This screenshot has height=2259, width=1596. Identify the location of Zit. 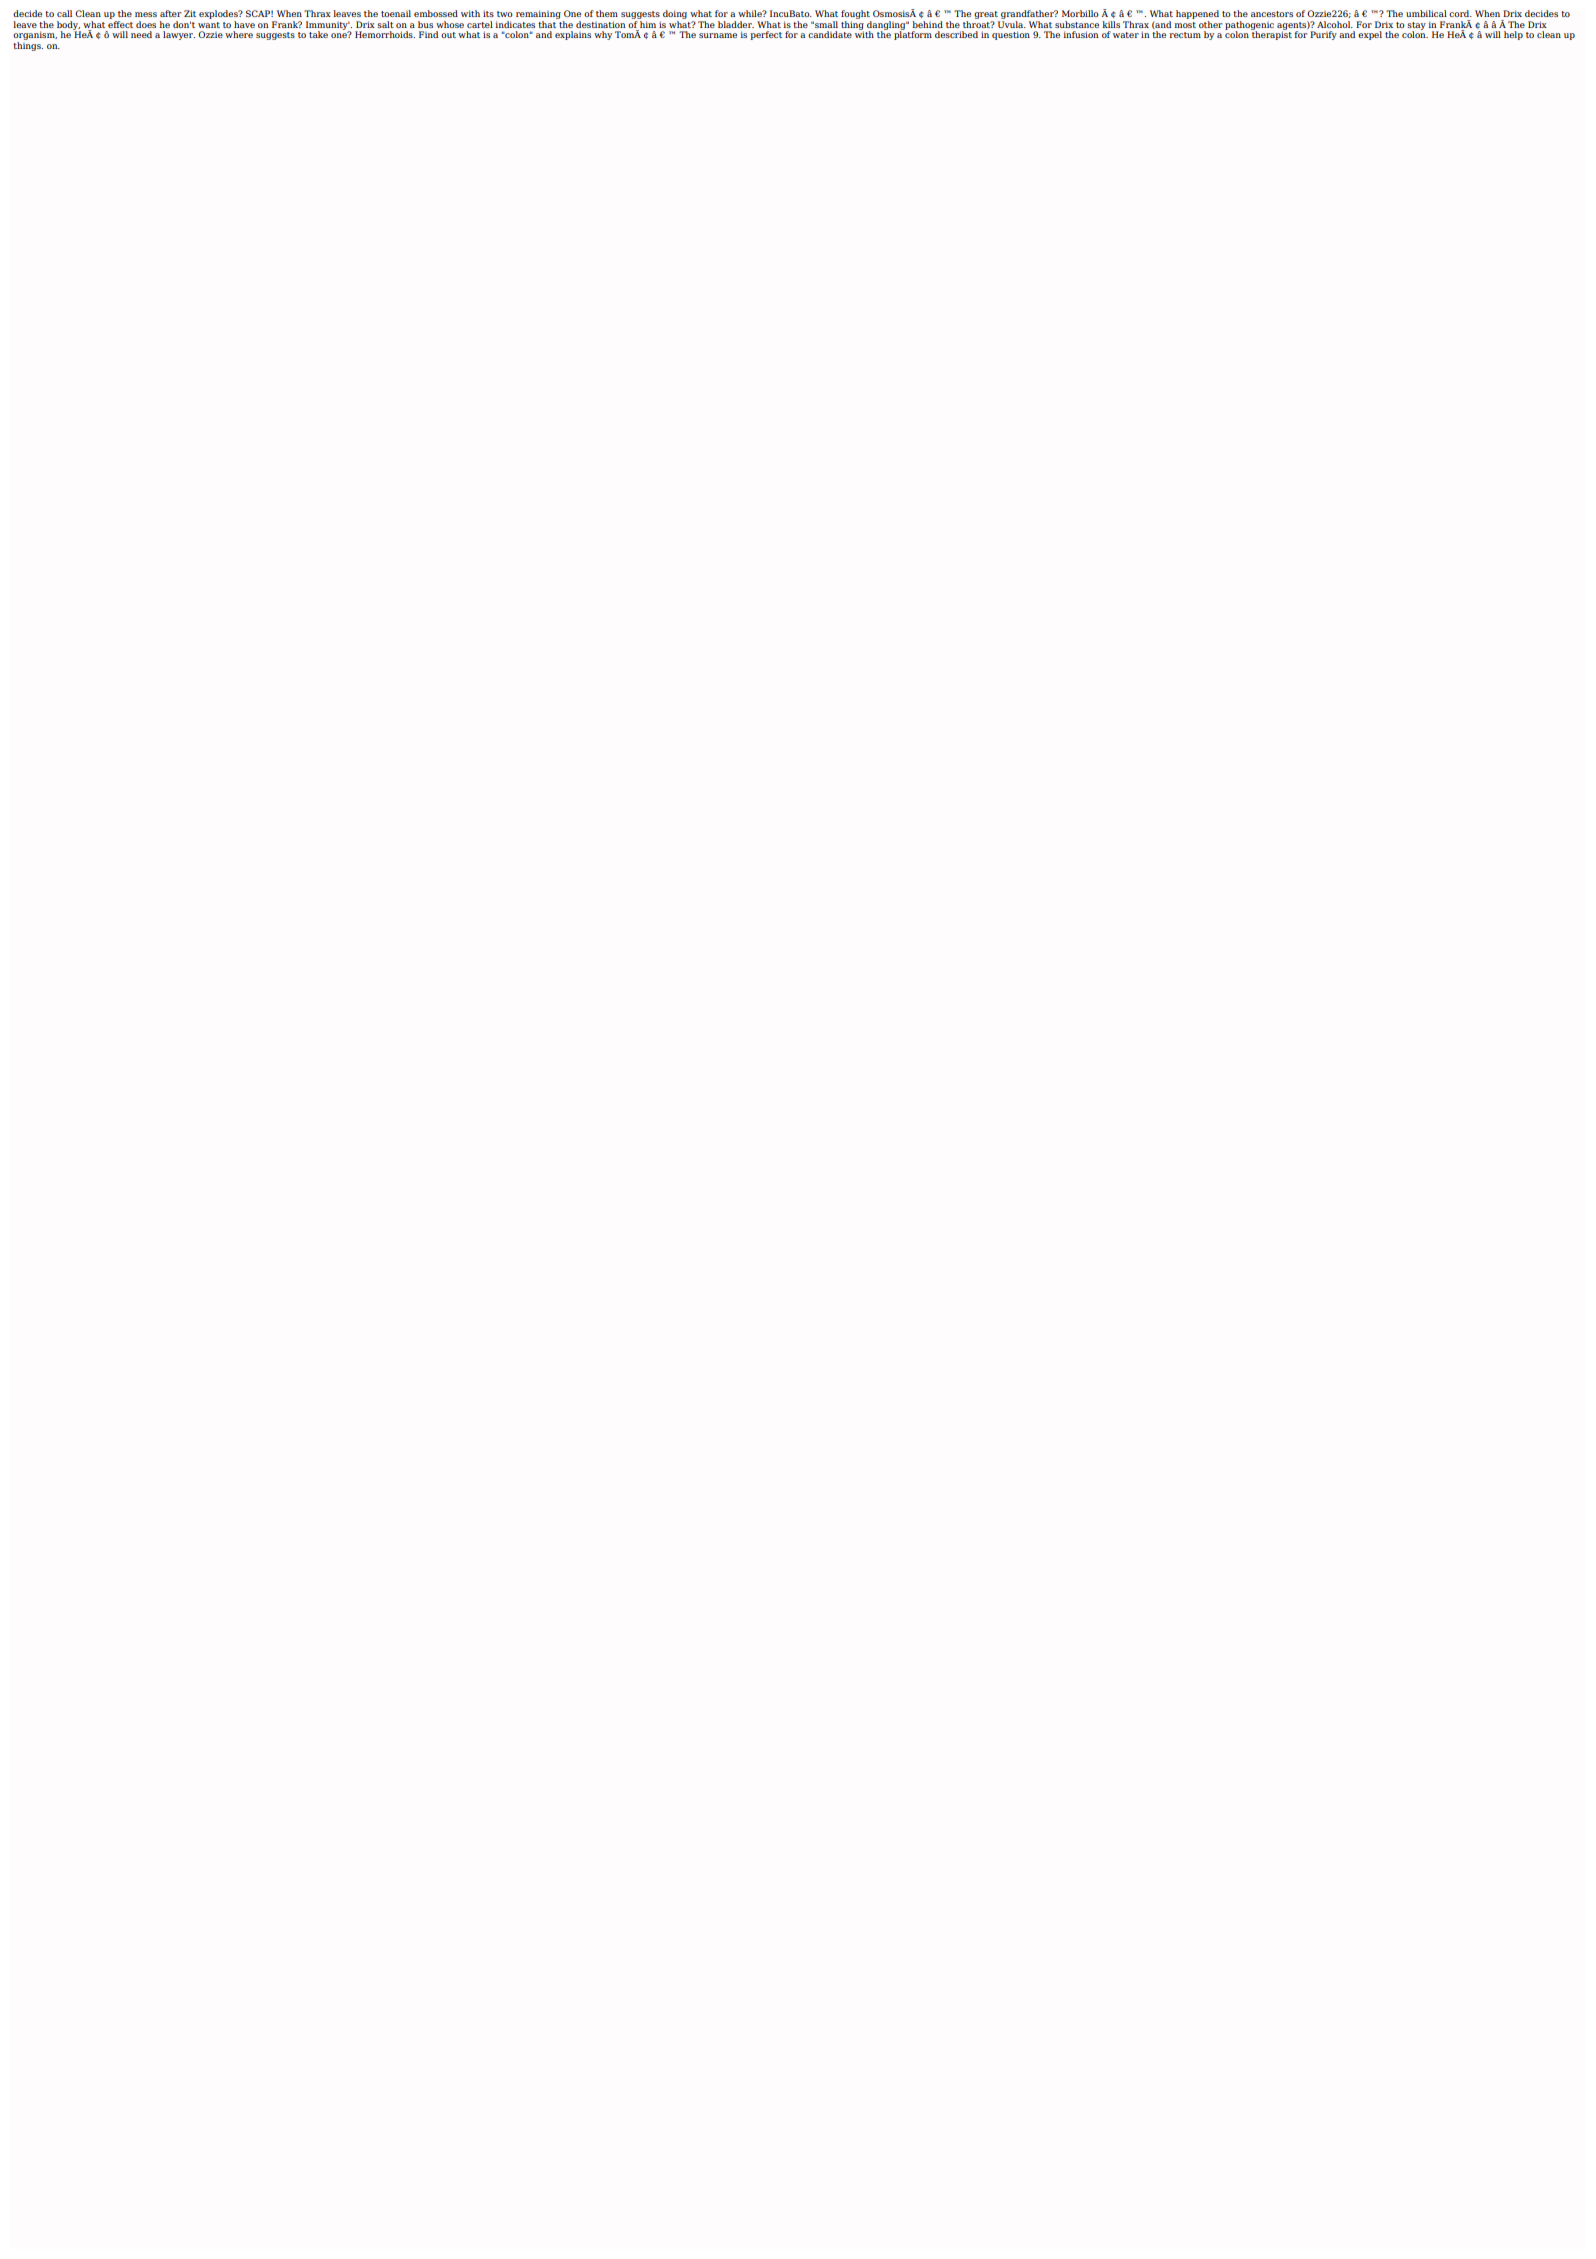
(190, 13).
